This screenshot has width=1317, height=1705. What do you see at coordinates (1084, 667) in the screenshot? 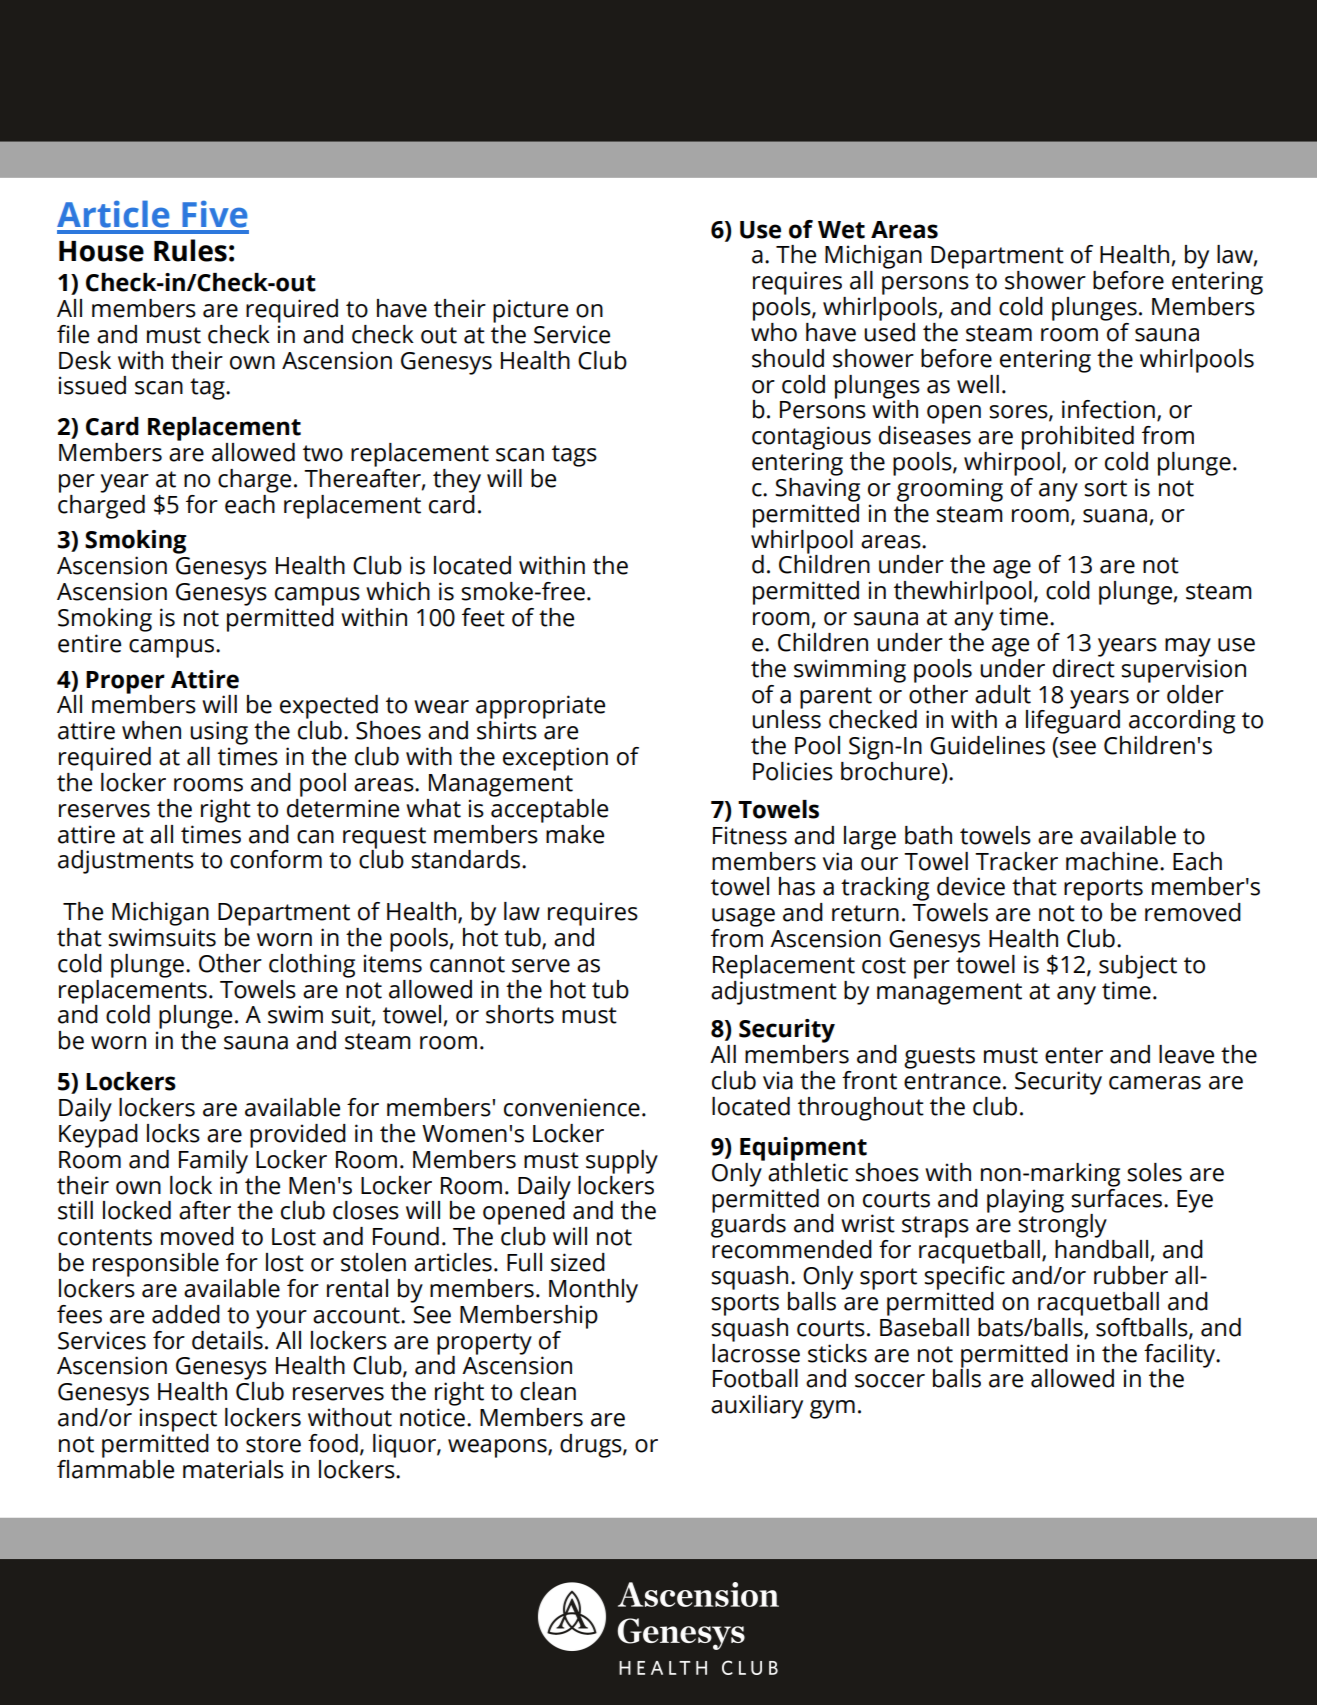
I see `direct` at bounding box center [1084, 667].
